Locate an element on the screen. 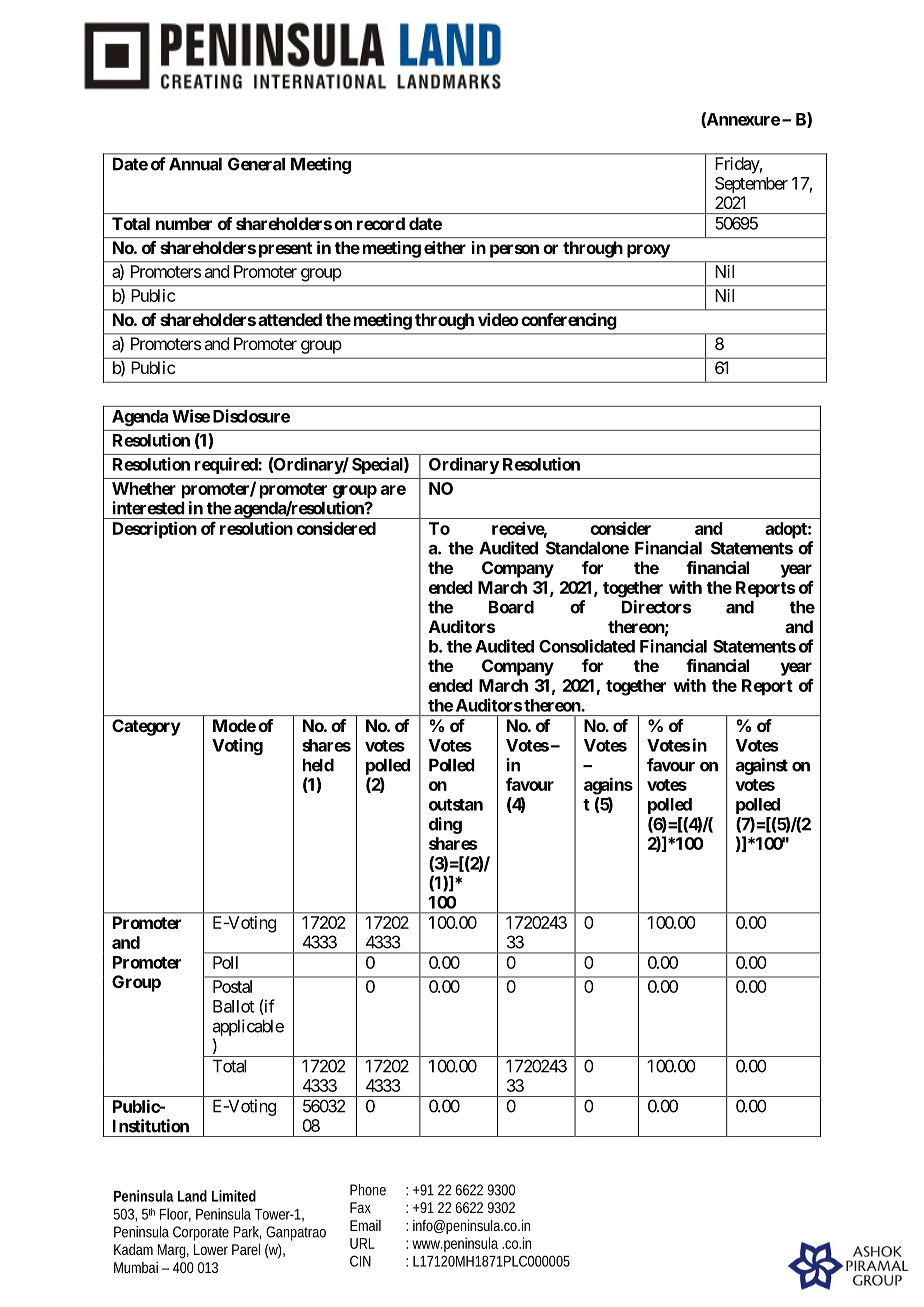  Postal is located at coordinates (232, 986).
